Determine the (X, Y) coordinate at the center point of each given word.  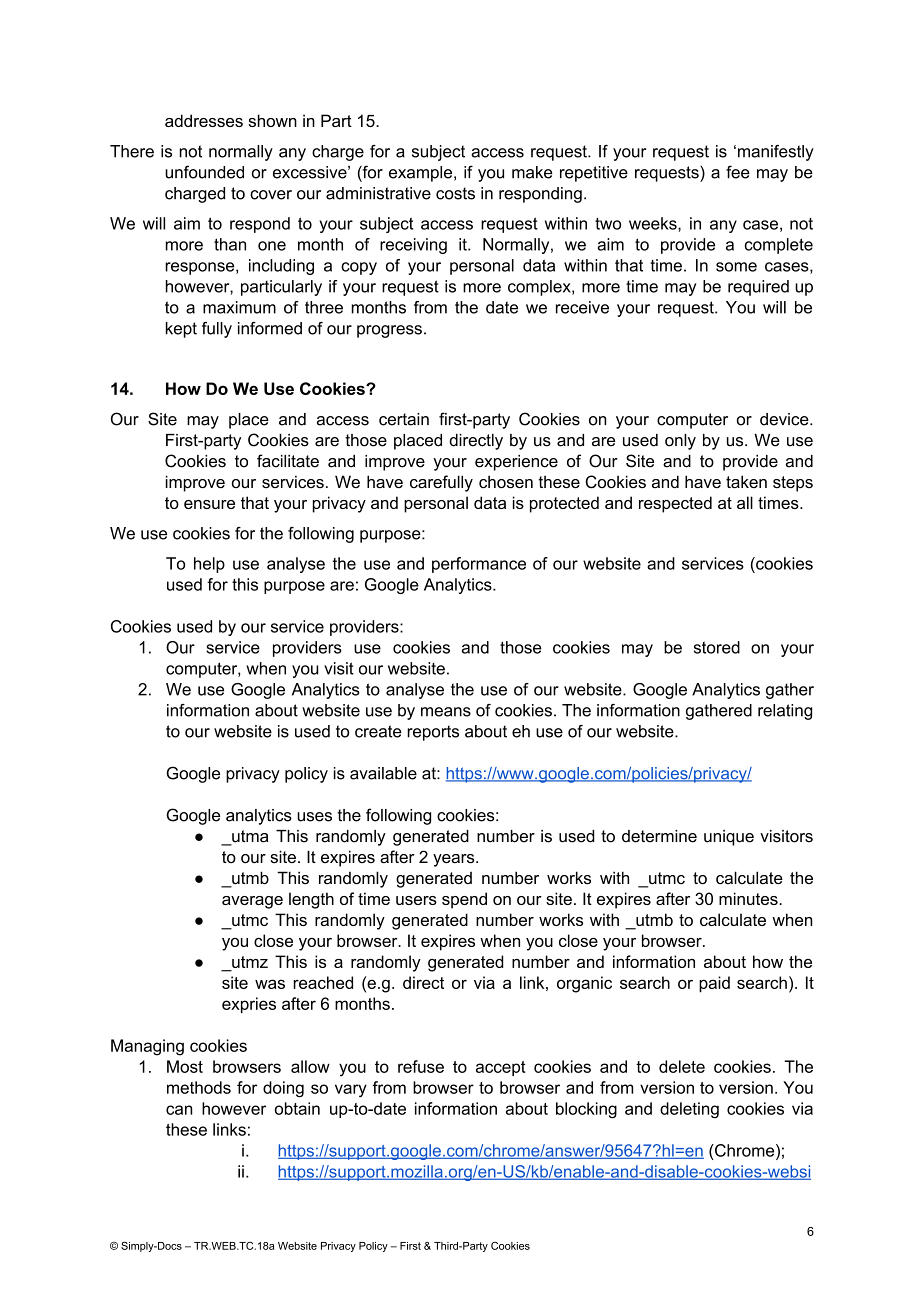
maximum (239, 307)
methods (199, 1087)
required (758, 288)
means (446, 712)
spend (464, 900)
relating (785, 712)
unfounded (204, 172)
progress (389, 331)
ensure (209, 504)
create (378, 731)
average (252, 902)
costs (455, 193)
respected (675, 504)
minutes (748, 898)
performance (479, 565)
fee (738, 172)
